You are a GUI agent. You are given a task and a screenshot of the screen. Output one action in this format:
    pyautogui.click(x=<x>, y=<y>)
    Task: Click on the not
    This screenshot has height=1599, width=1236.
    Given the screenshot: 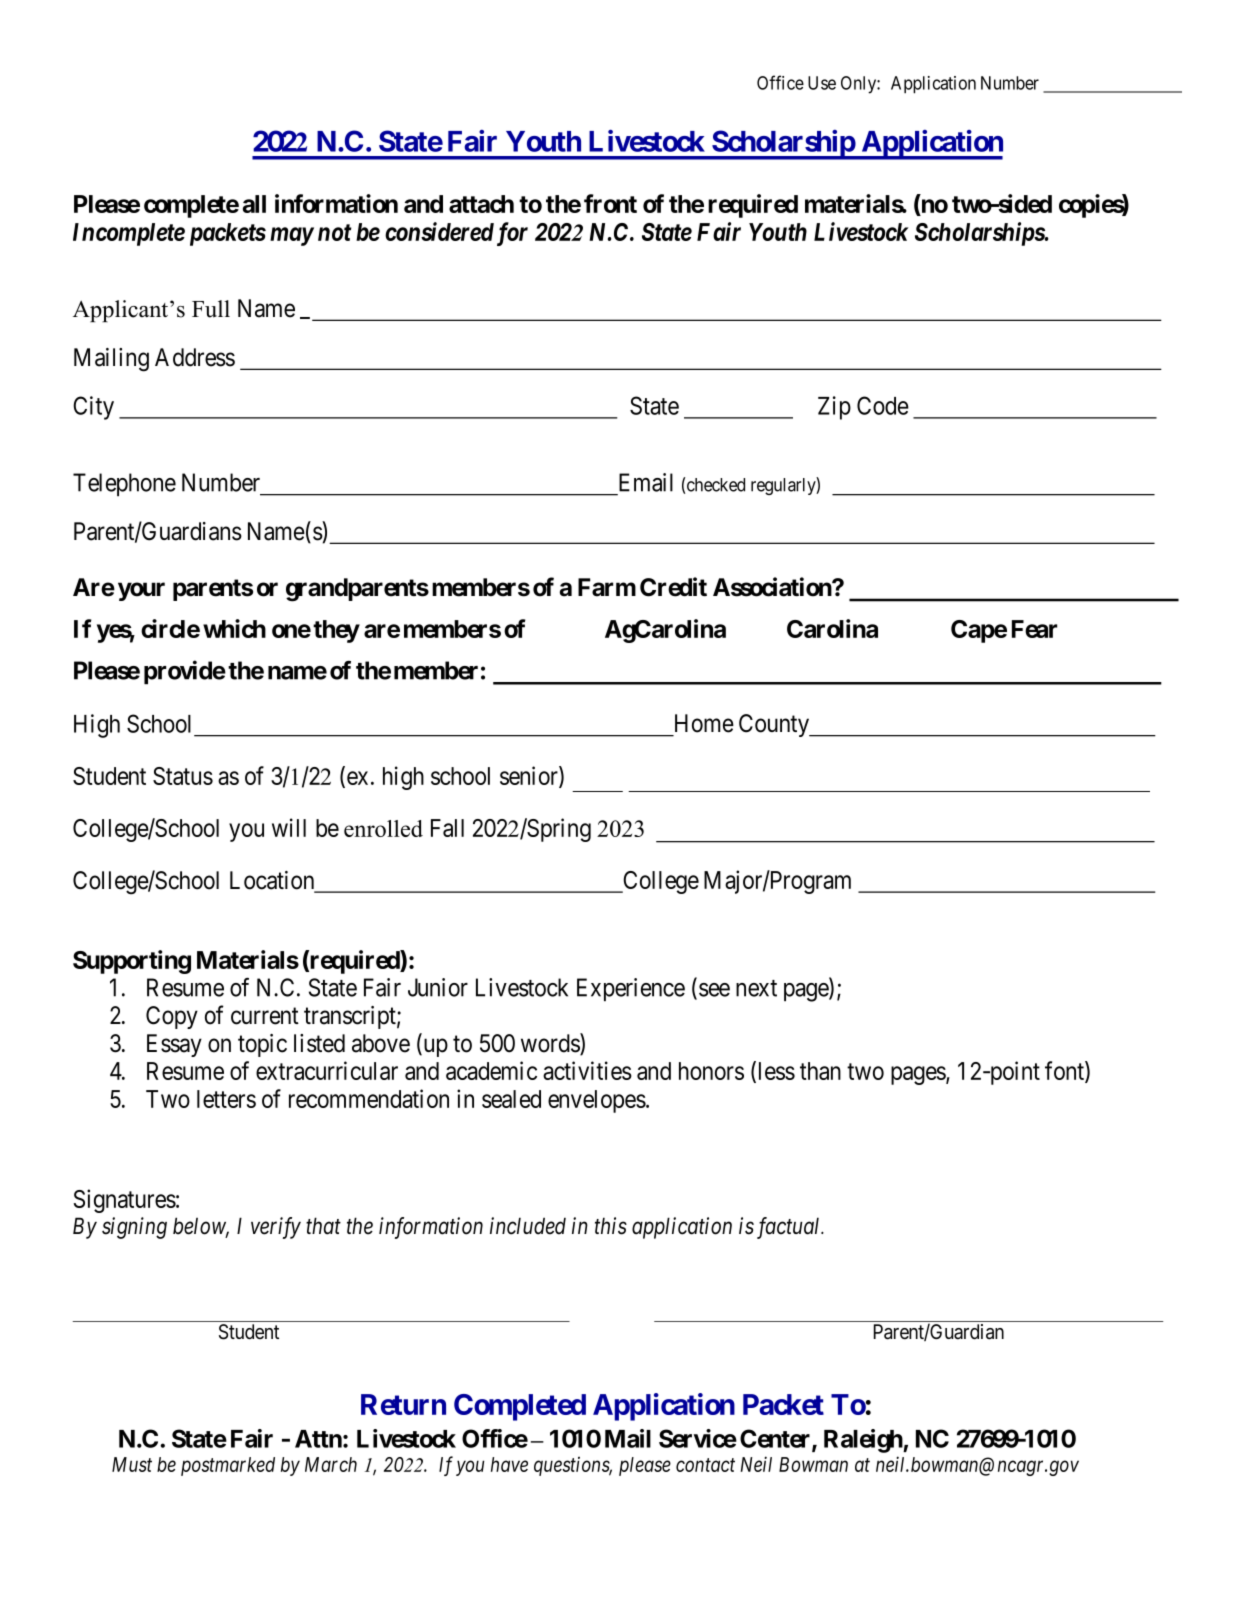 What is the action you would take?
    pyautogui.click(x=335, y=232)
